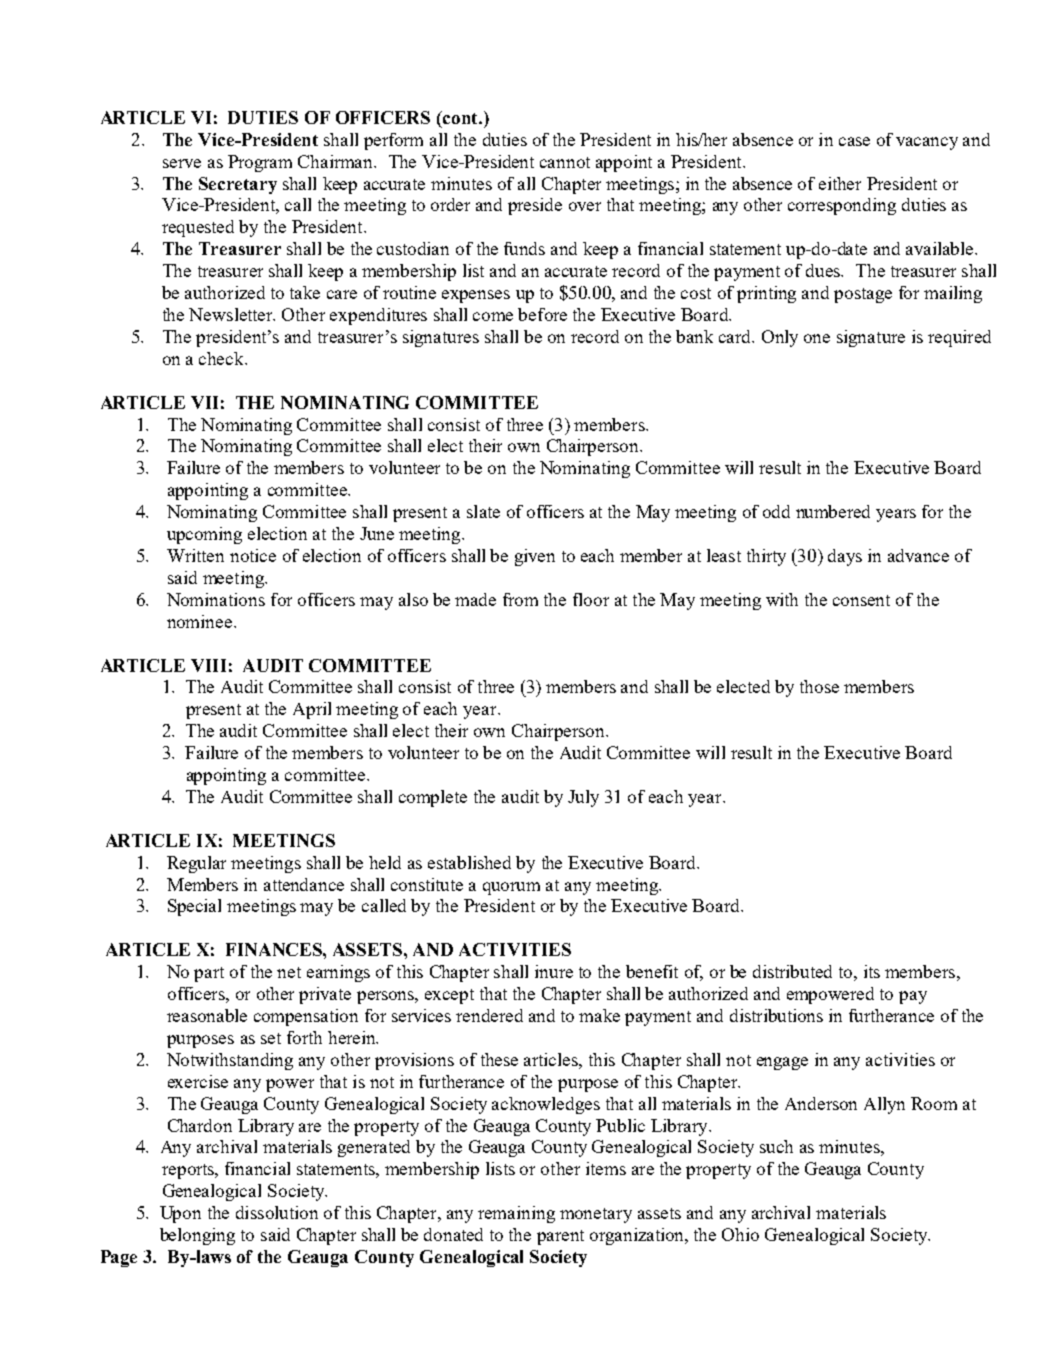  I want to click on consent, so click(861, 600).
